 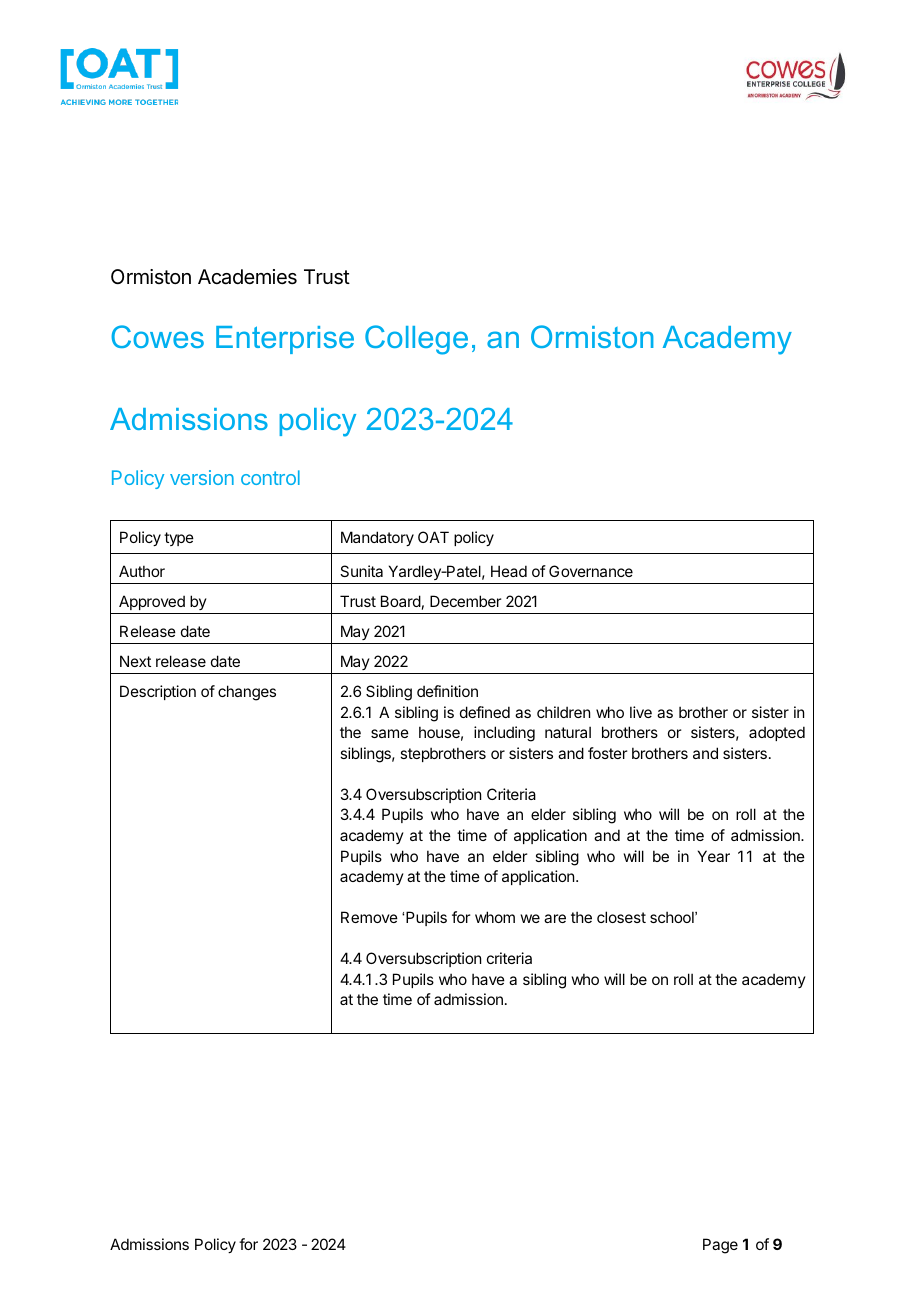 What do you see at coordinates (416, 340) in the screenshot?
I see `College` at bounding box center [416, 340].
